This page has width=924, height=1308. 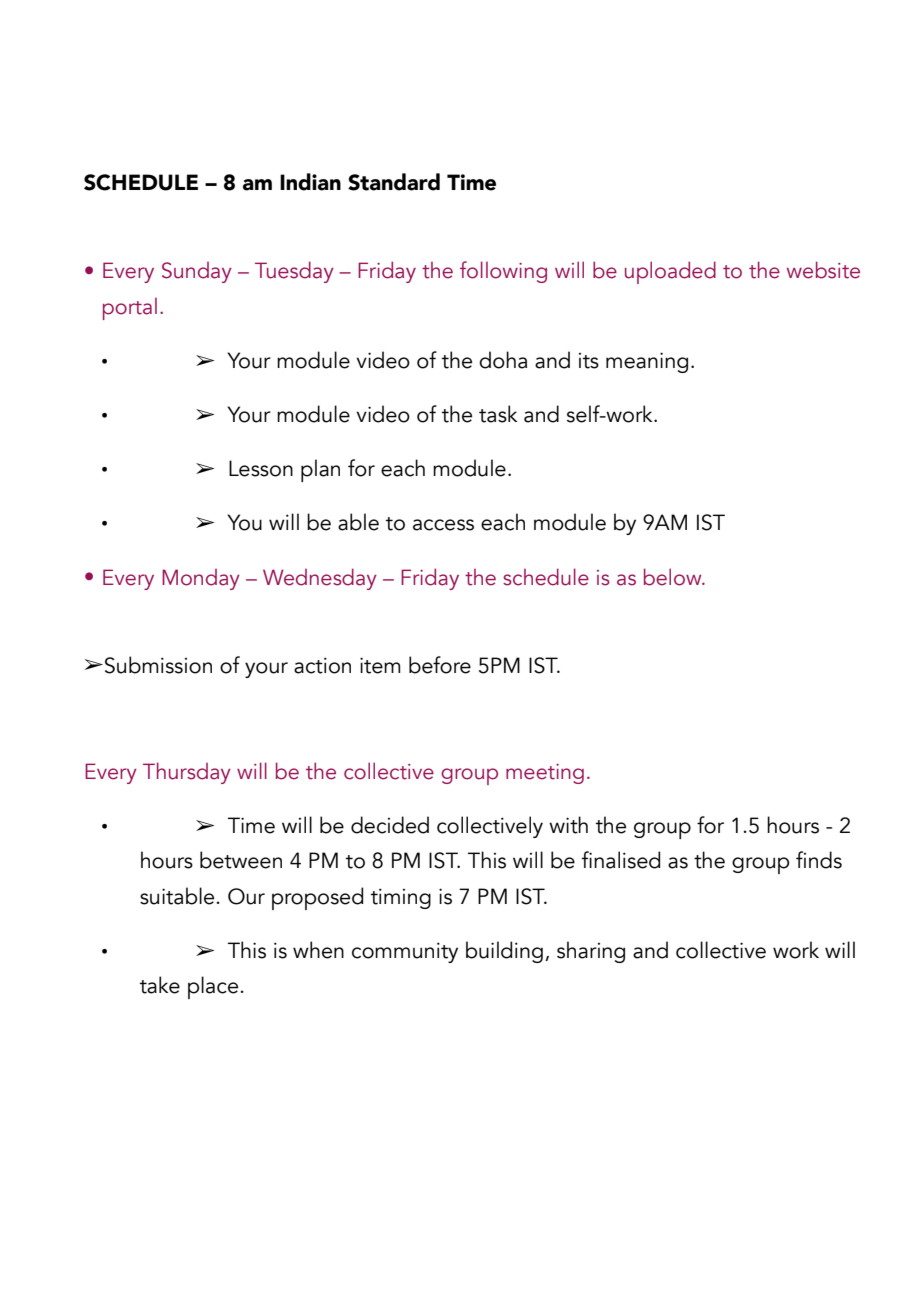 I want to click on finds, so click(x=819, y=860).
